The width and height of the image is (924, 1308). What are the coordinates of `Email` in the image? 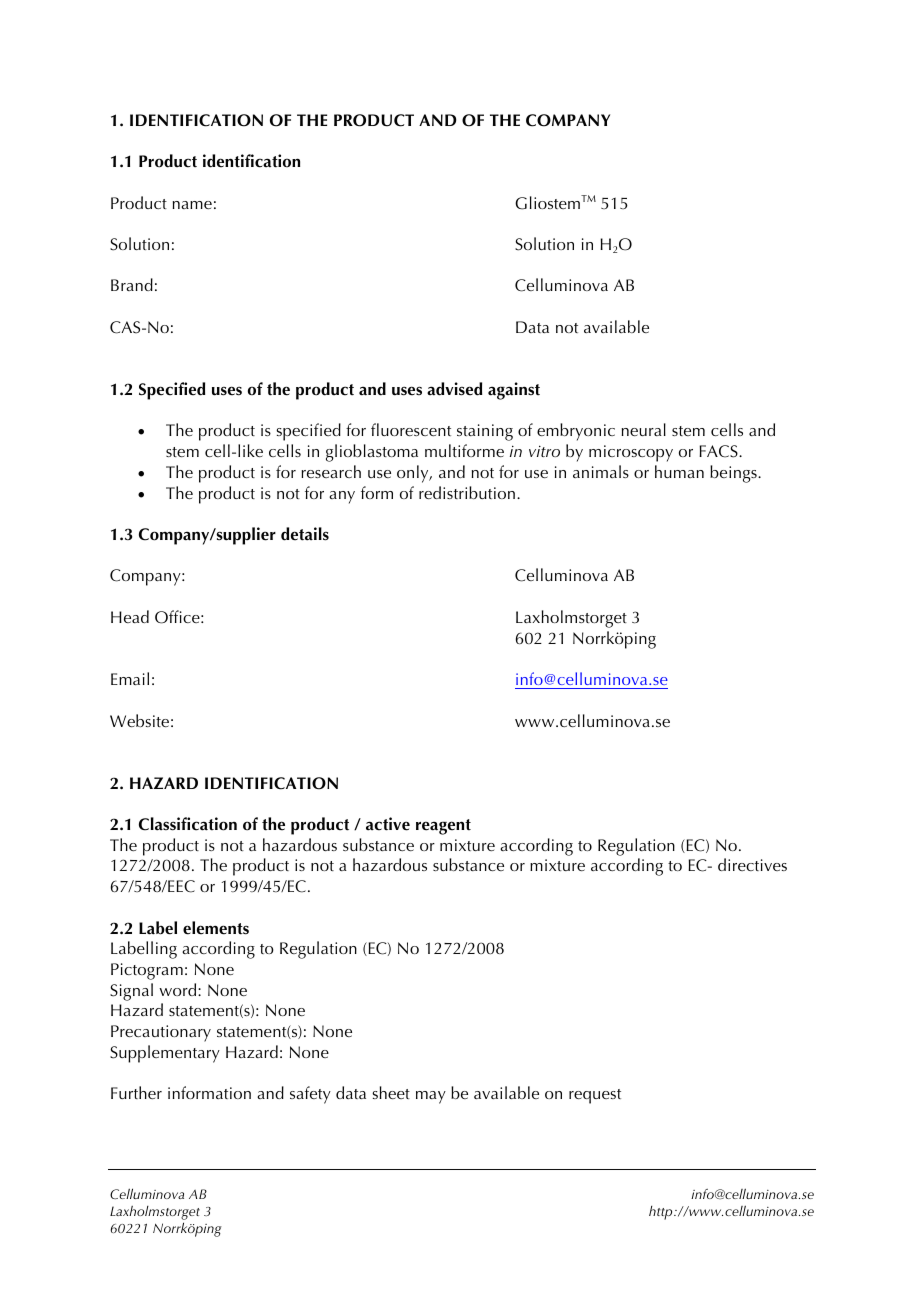 It's located at (130, 678).
